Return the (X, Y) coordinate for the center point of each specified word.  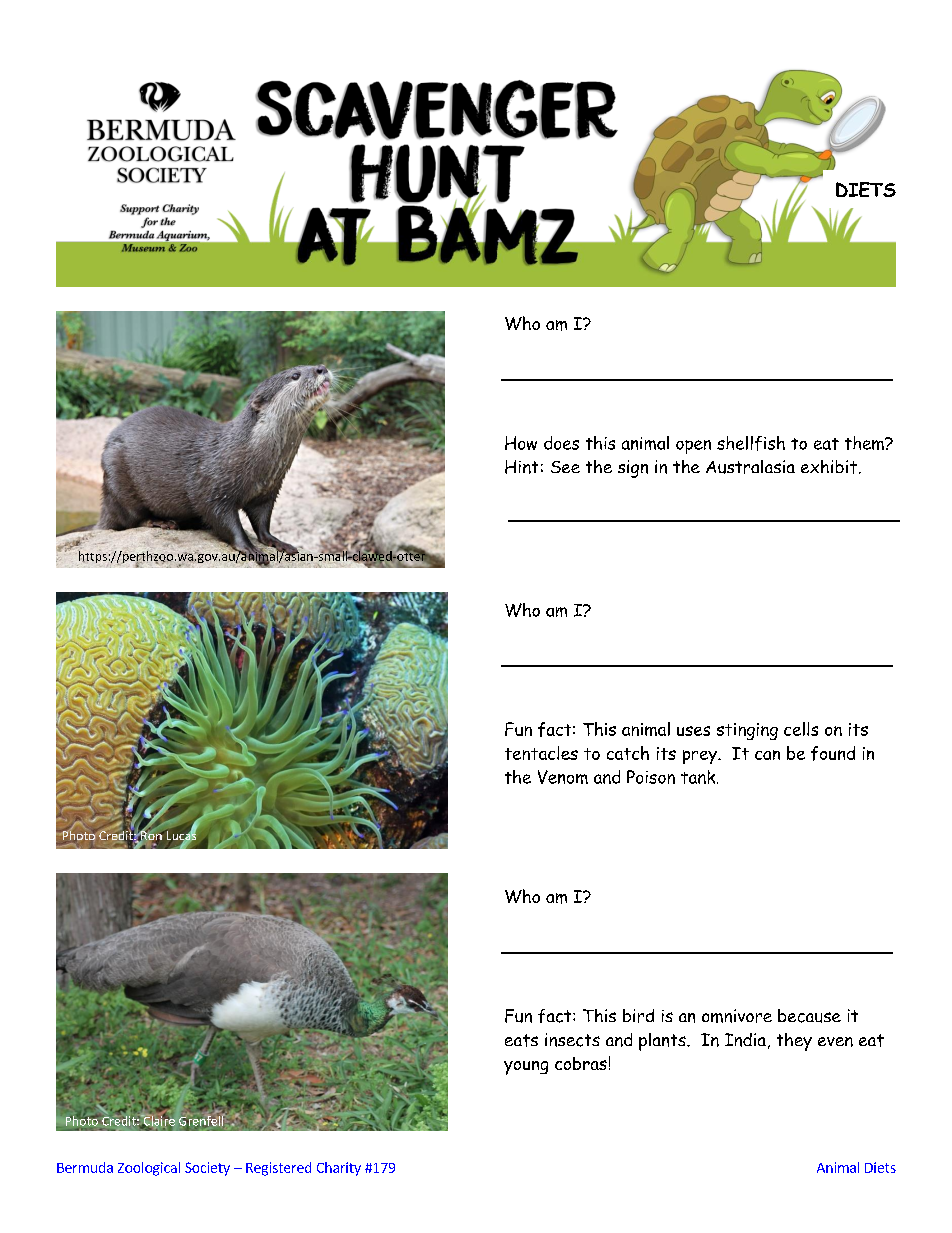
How (521, 443)
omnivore (737, 1016)
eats (521, 1040)
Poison (651, 777)
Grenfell (202, 1121)
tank (699, 777)
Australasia (750, 467)
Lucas (182, 836)
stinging (747, 731)
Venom (563, 777)
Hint (521, 467)
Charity (339, 1169)
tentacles (541, 753)
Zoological (149, 1169)
